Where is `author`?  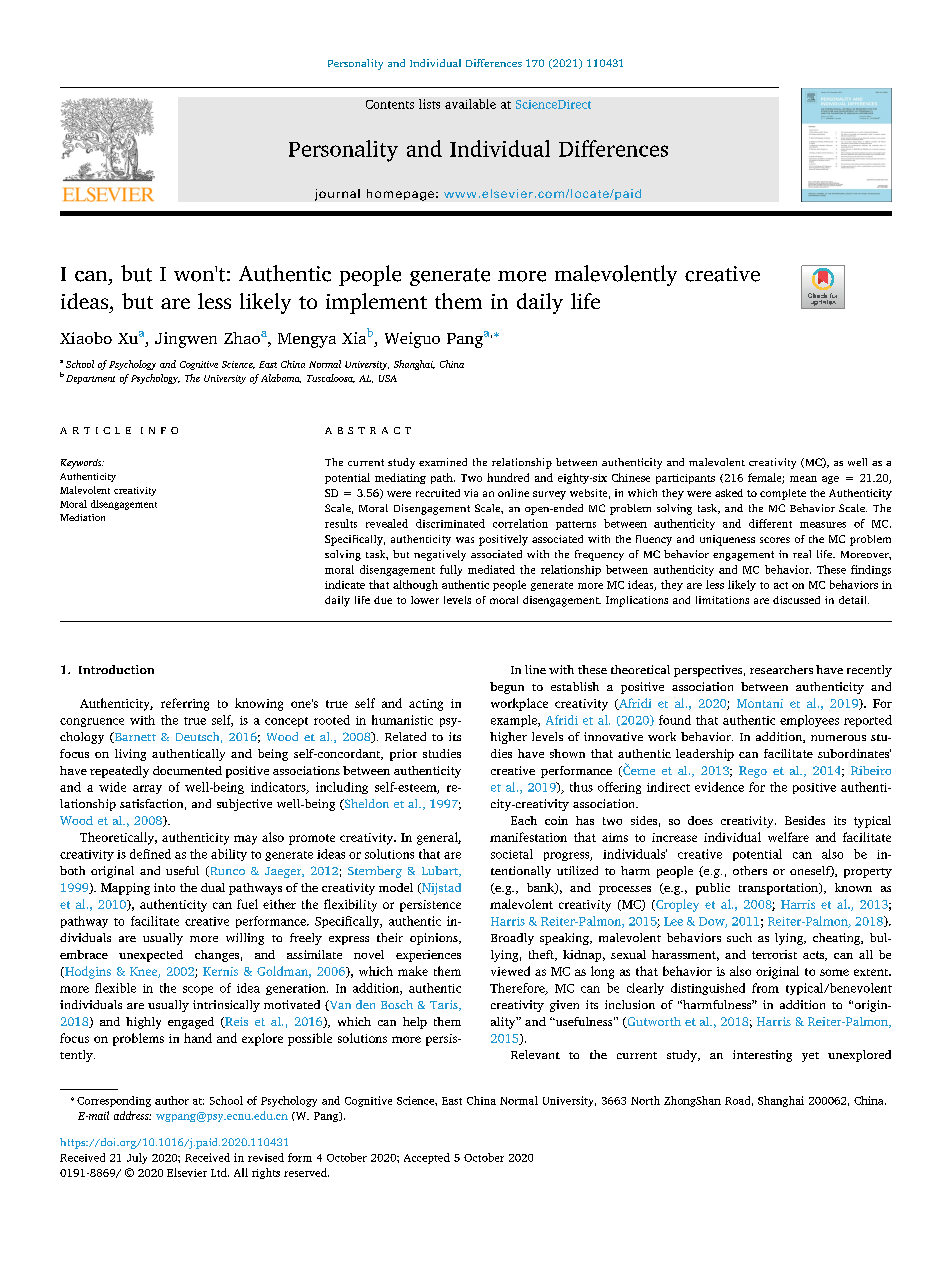
author is located at coordinates (172, 1100).
